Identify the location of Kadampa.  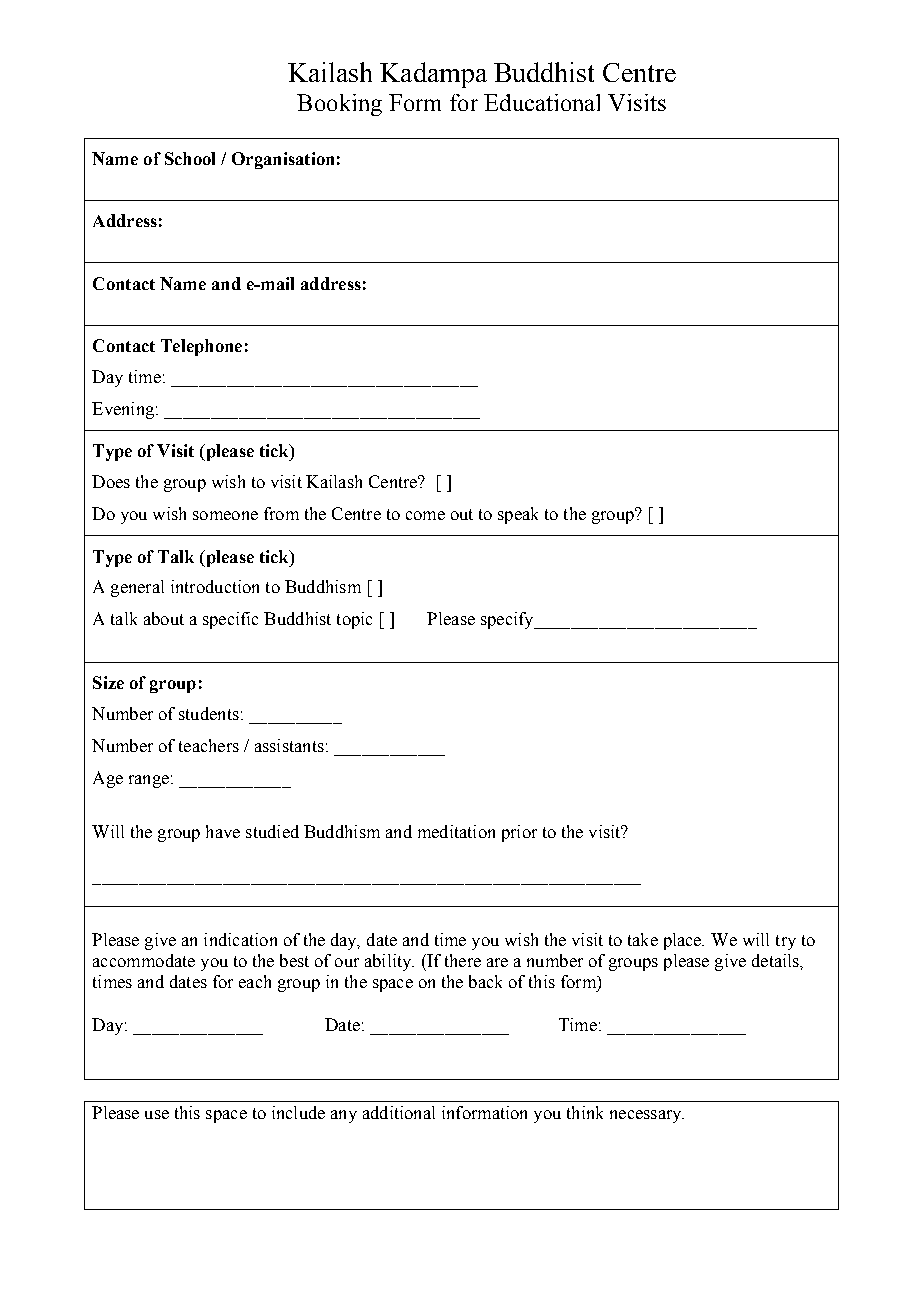
(433, 75).
